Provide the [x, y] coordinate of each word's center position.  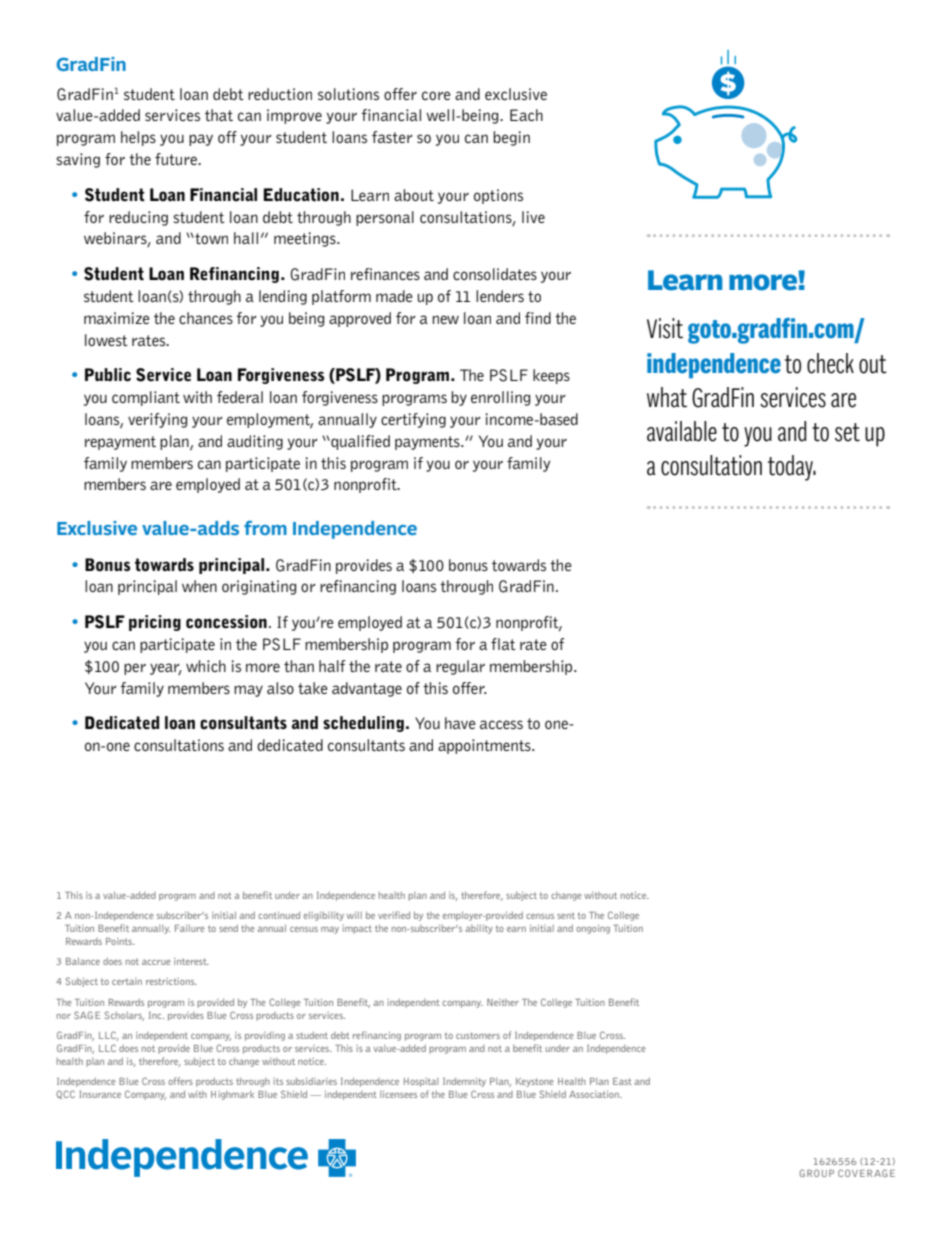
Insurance [100, 1094]
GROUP [816, 1173]
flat [503, 644]
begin [511, 138]
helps [138, 138]
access [501, 724]
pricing [155, 623]
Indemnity [464, 1082]
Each [526, 115]
